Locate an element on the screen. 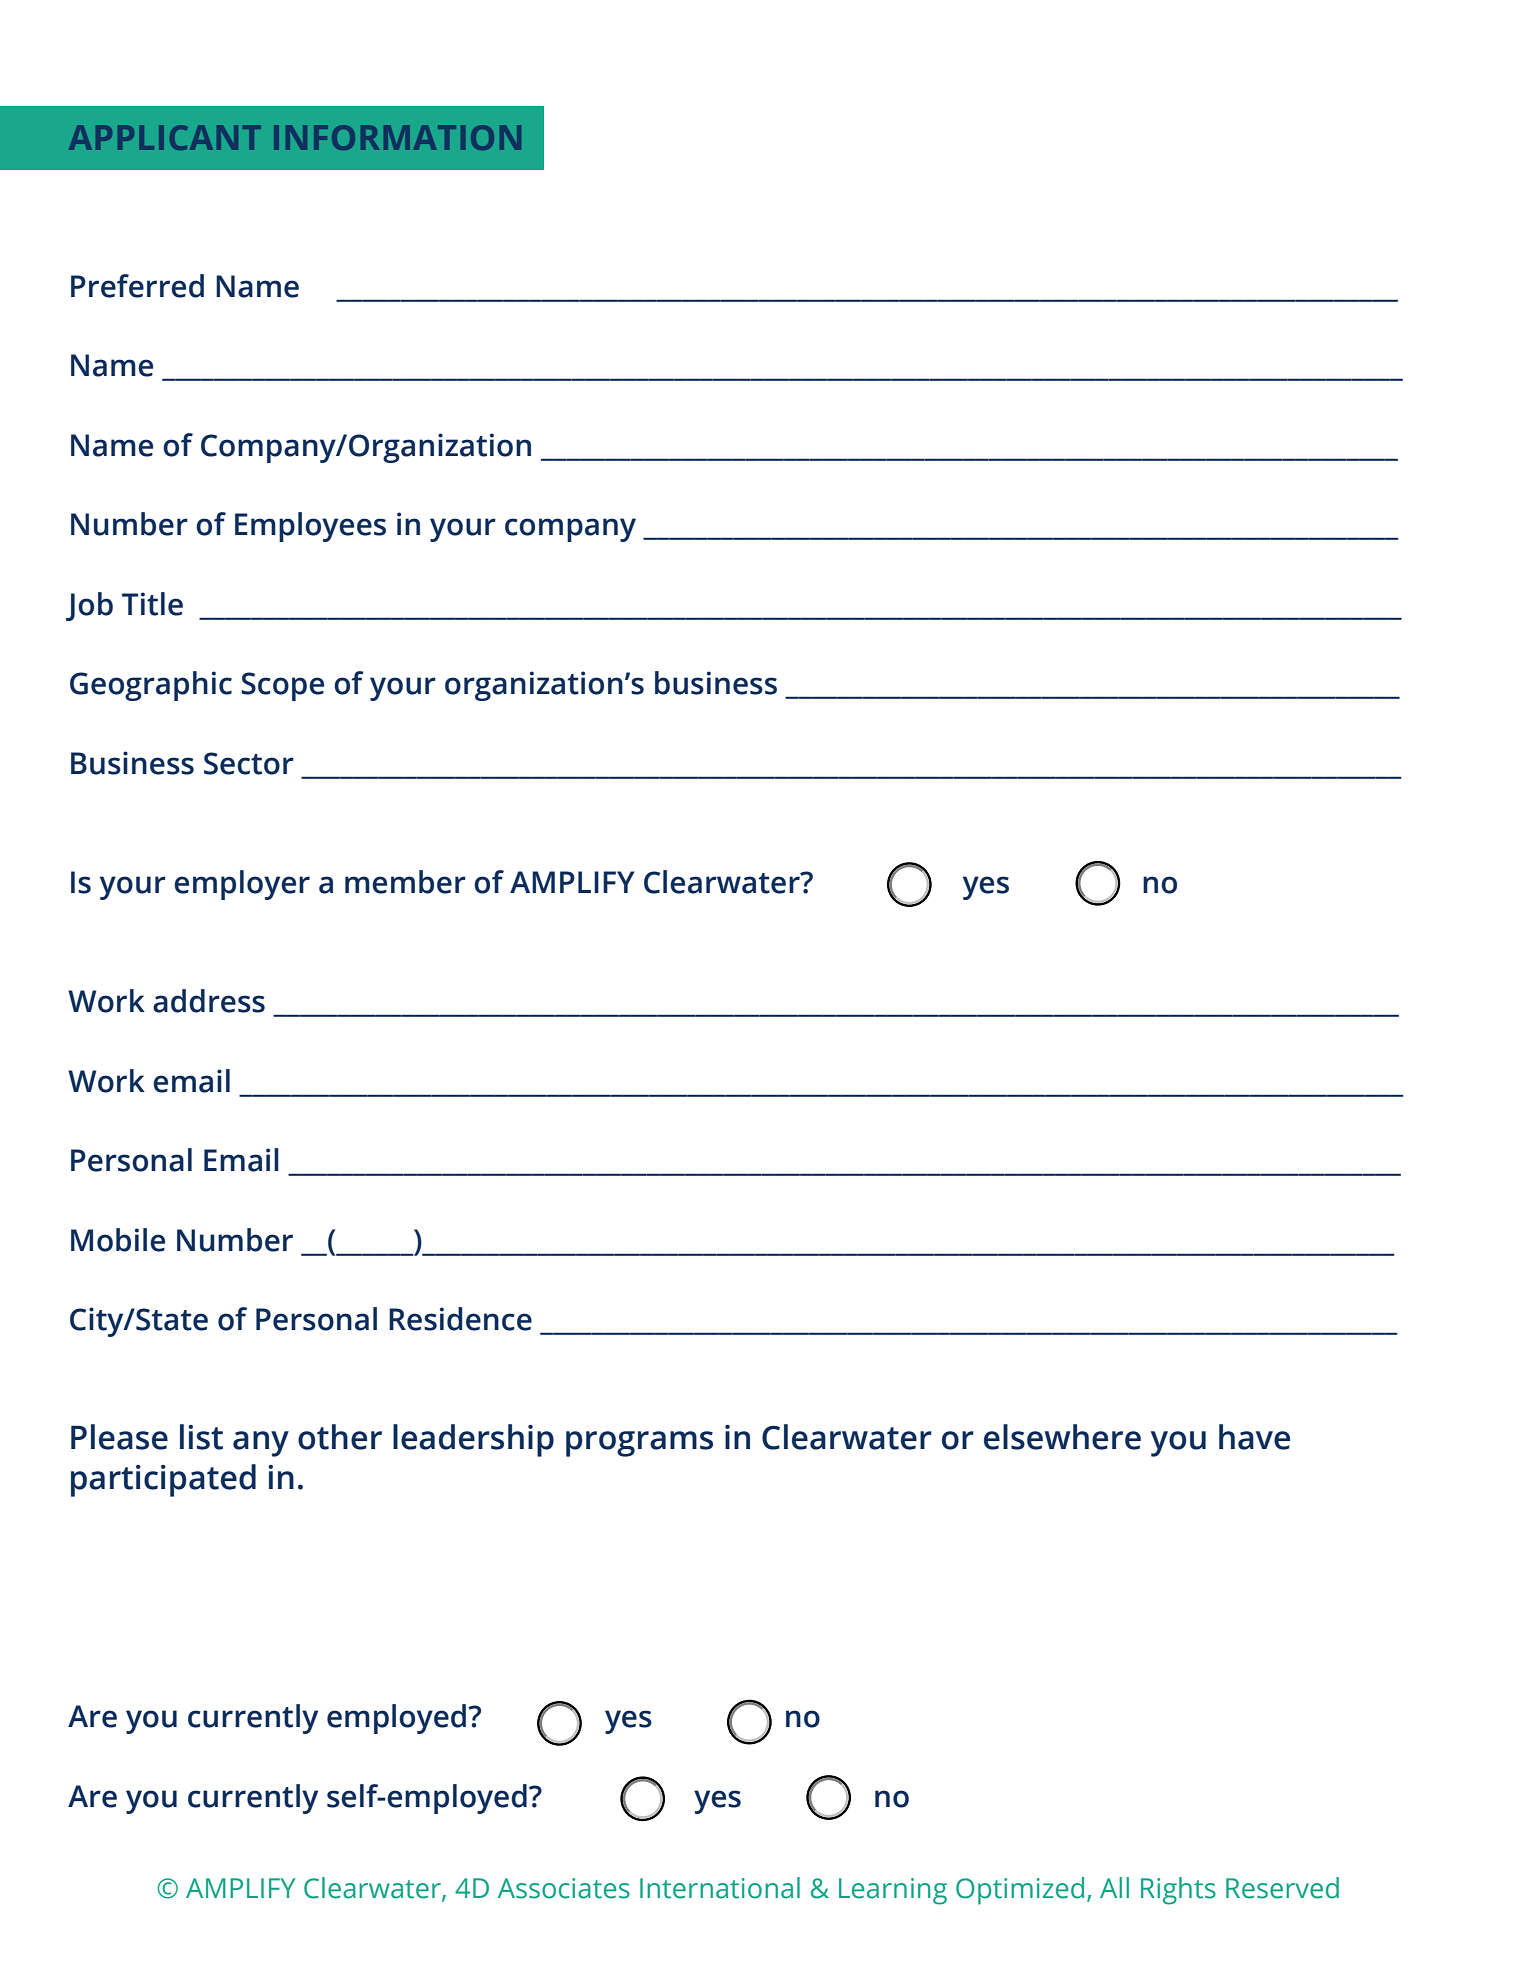  programs is located at coordinates (639, 1444).
